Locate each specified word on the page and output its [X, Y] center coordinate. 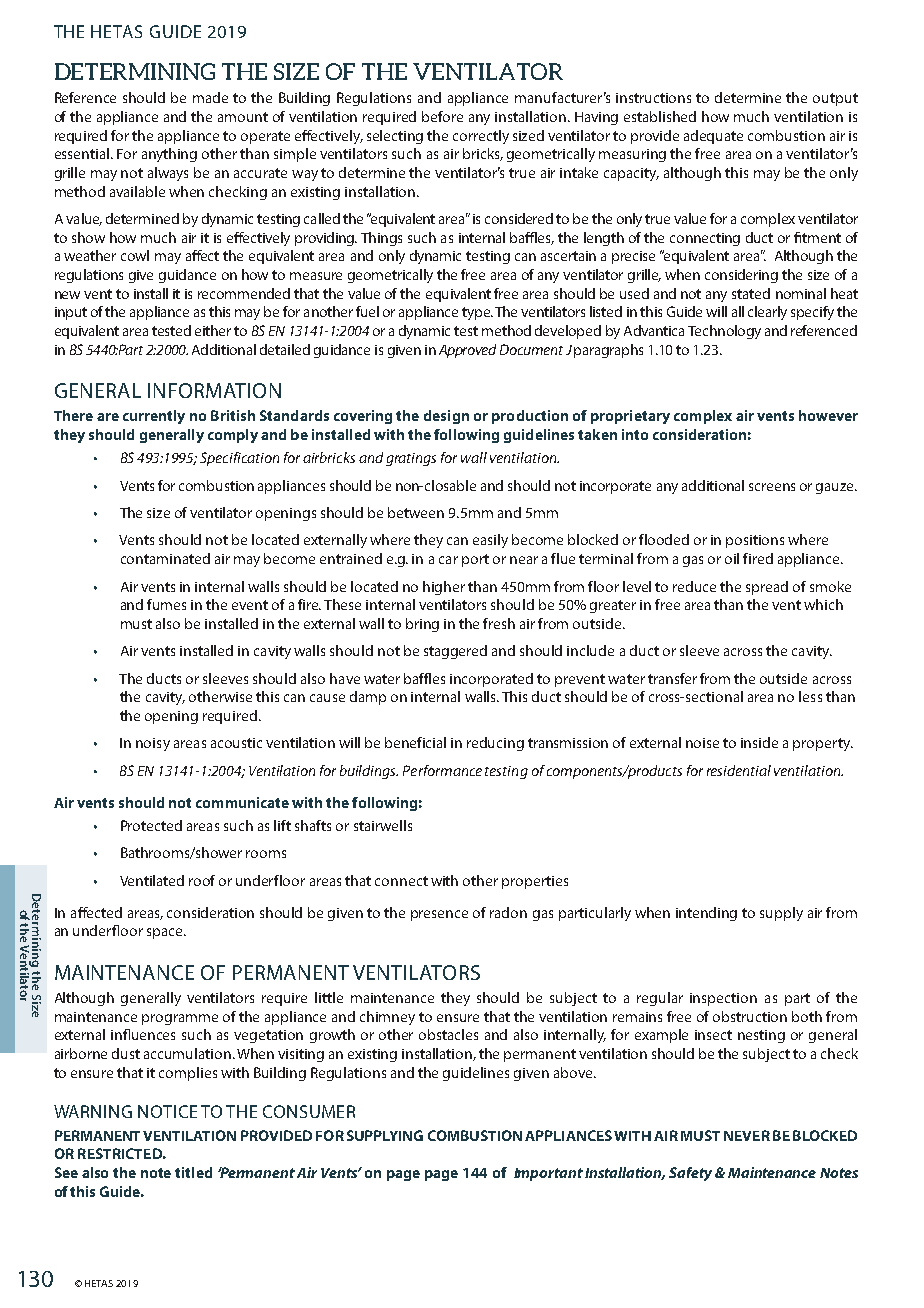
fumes [166, 604]
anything [169, 155]
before [442, 116]
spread [767, 588]
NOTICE [167, 1111]
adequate [713, 137]
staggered [455, 652]
